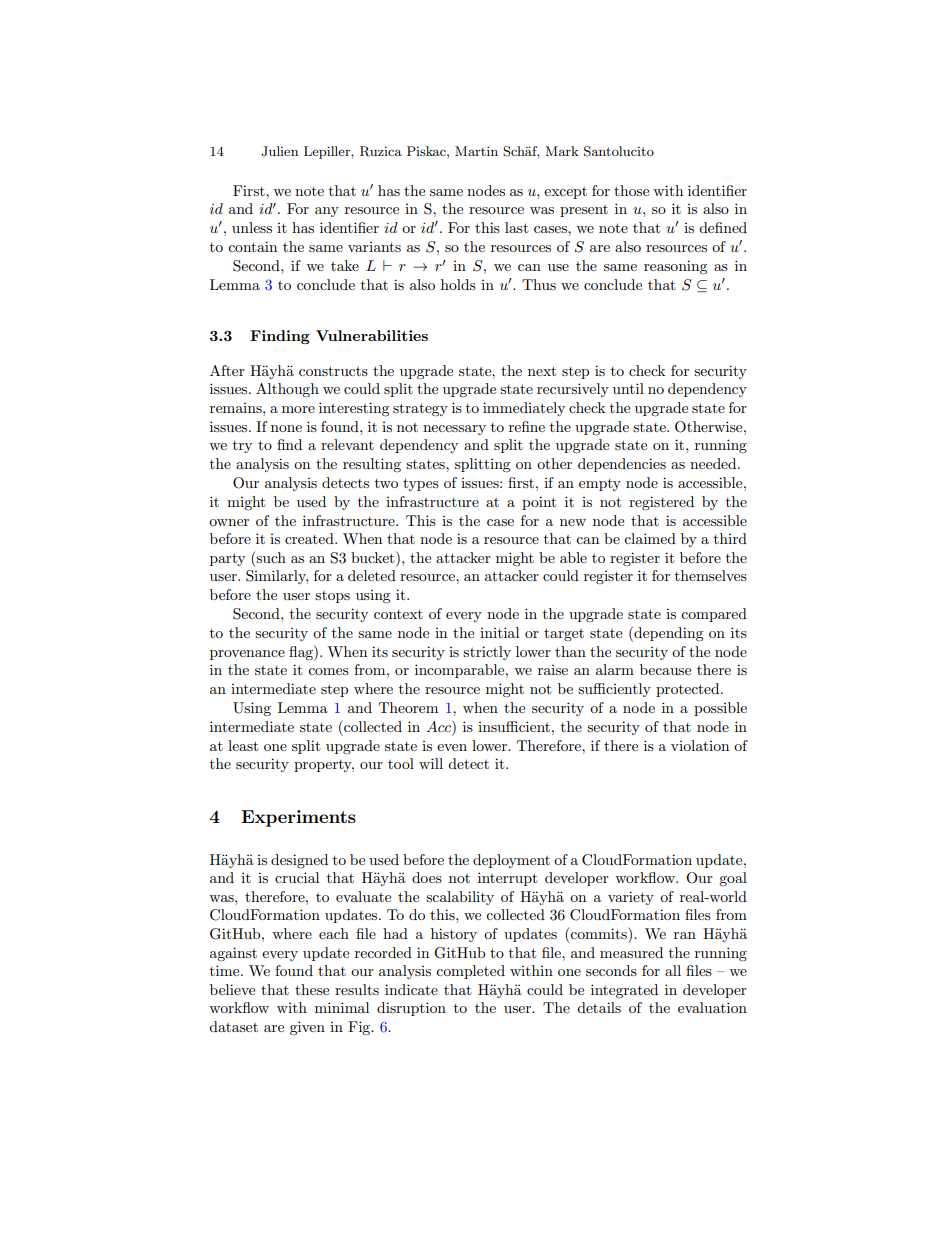 Image resolution: width=952 pixels, height=1233 pixels. Describe the element at coordinates (714, 463) in the screenshot. I see `needed` at that location.
